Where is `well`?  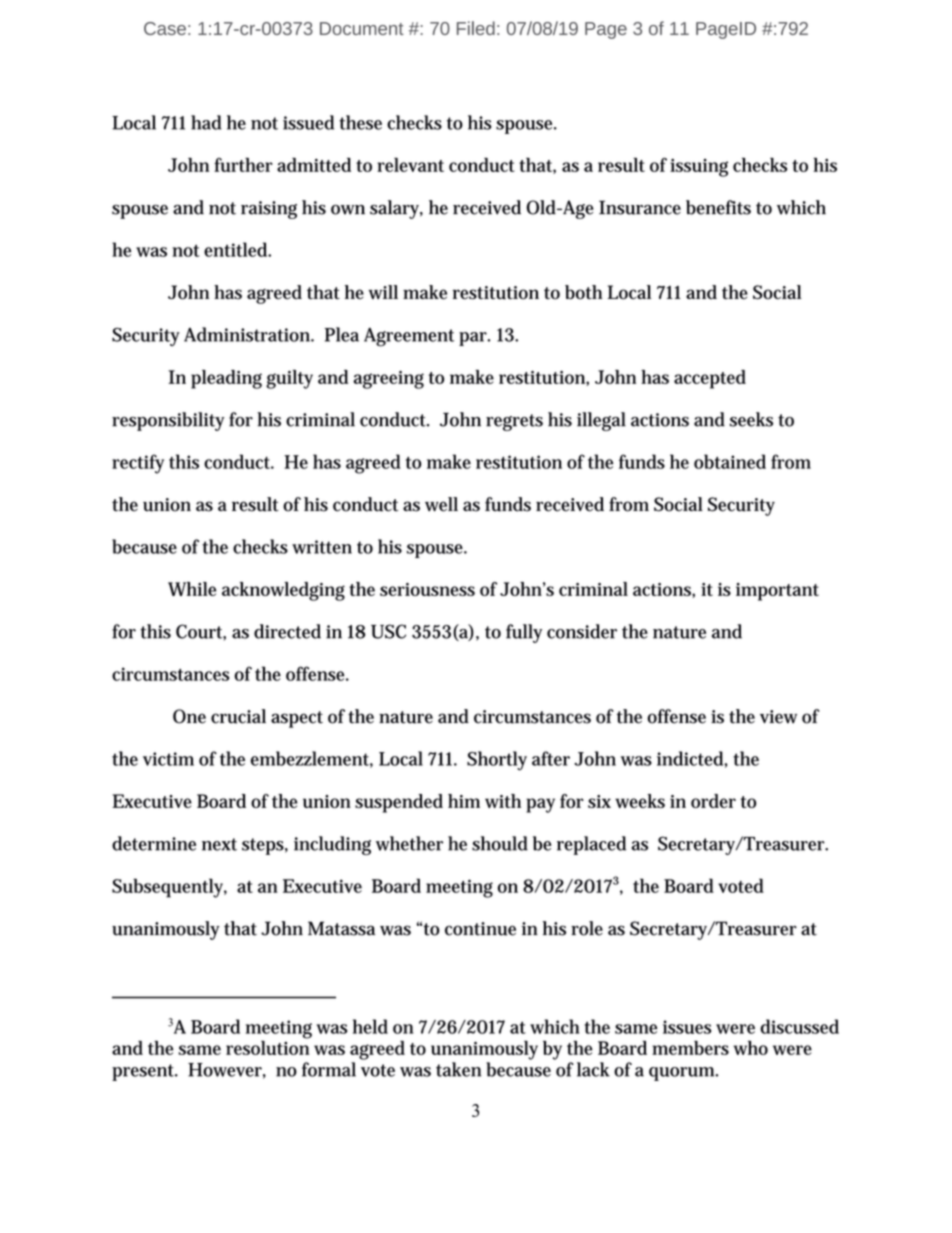 well is located at coordinates (441, 504).
